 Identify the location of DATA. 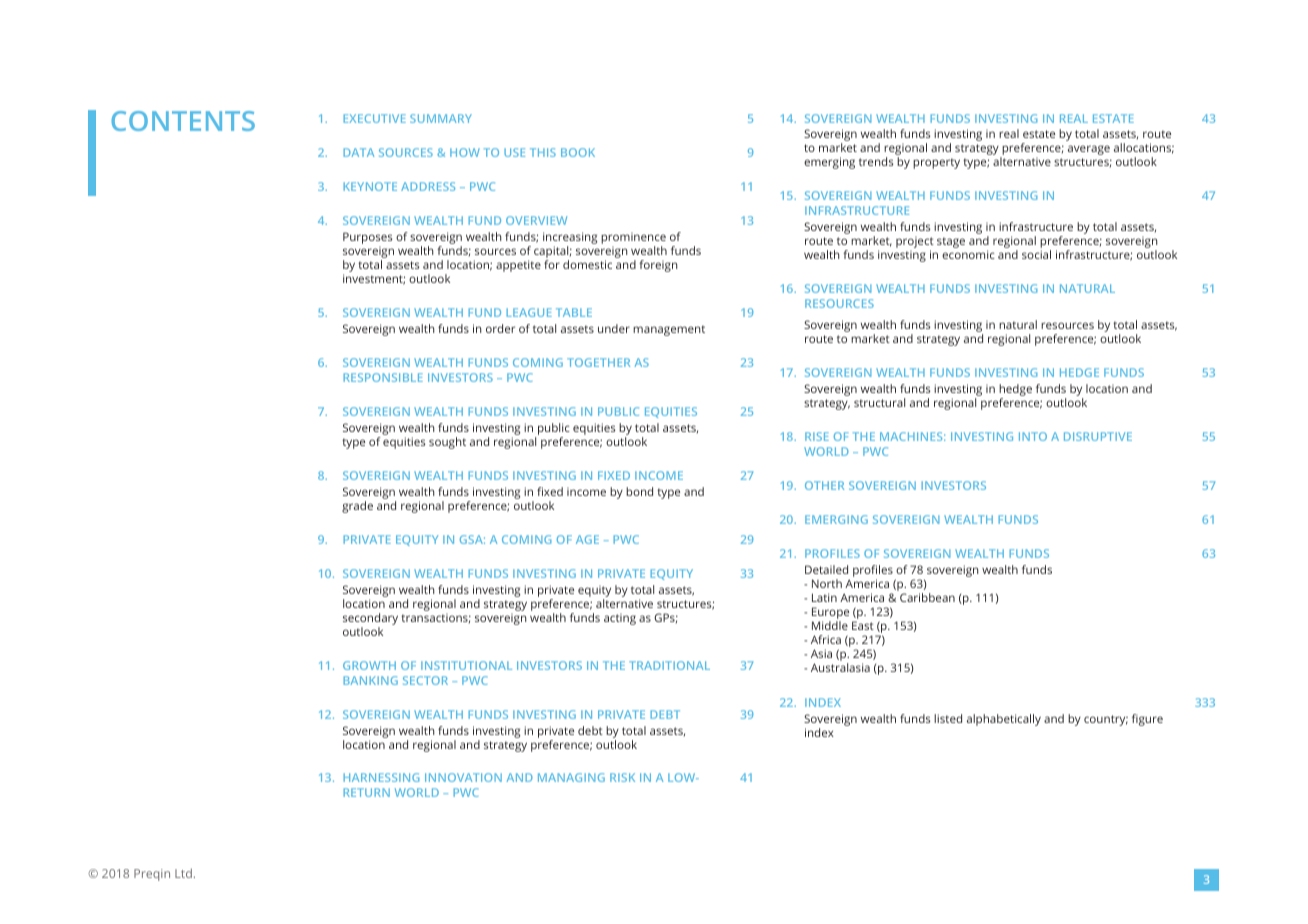
(358, 152).
